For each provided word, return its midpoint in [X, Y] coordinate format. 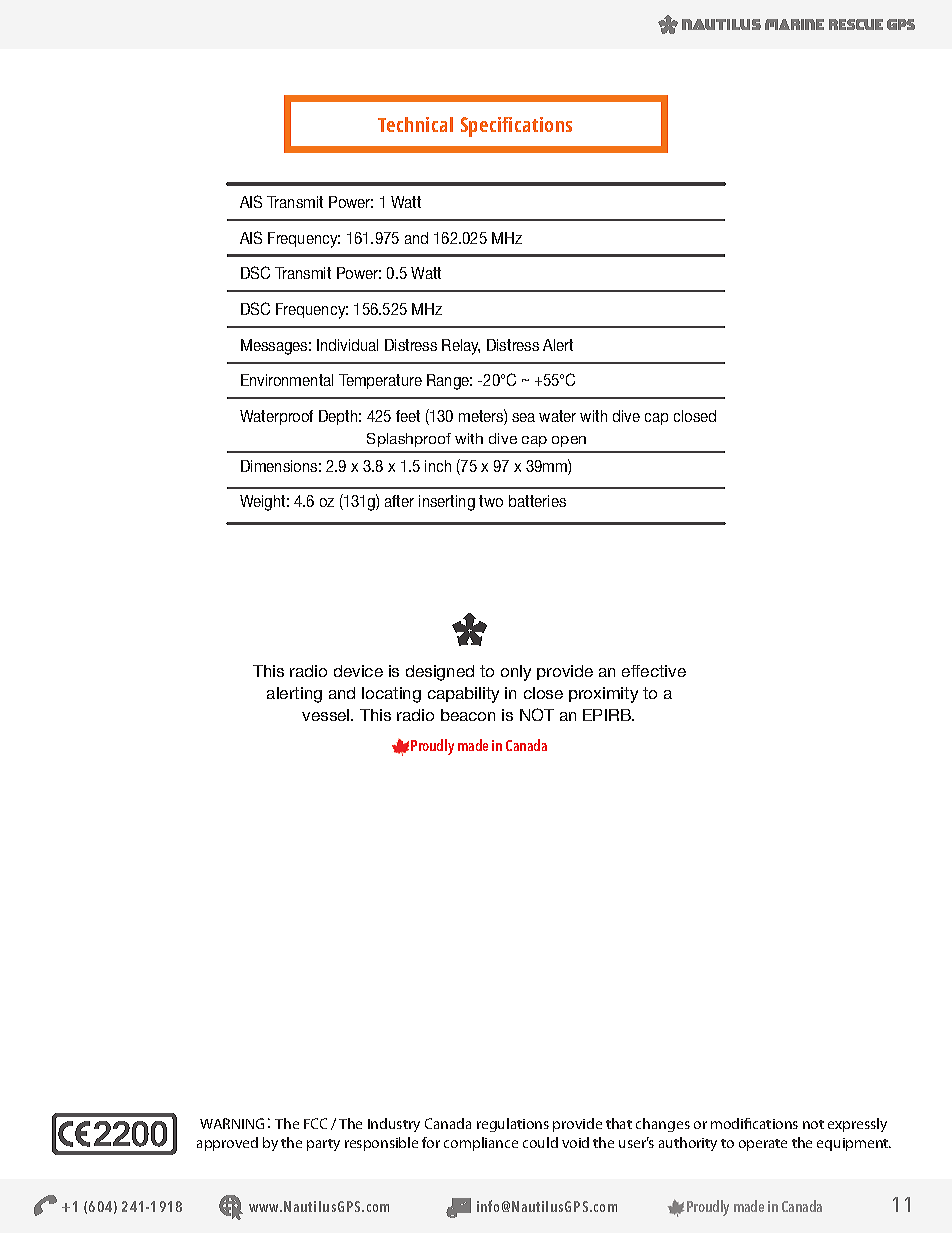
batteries [537, 501]
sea [523, 417]
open [569, 441]
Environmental [287, 380]
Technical [415, 124]
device [358, 671]
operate [763, 1145]
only [516, 673]
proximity [603, 695]
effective [654, 671]
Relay [461, 347]
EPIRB [608, 715]
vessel [327, 715]
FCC [315, 1123]
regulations [513, 1125]
